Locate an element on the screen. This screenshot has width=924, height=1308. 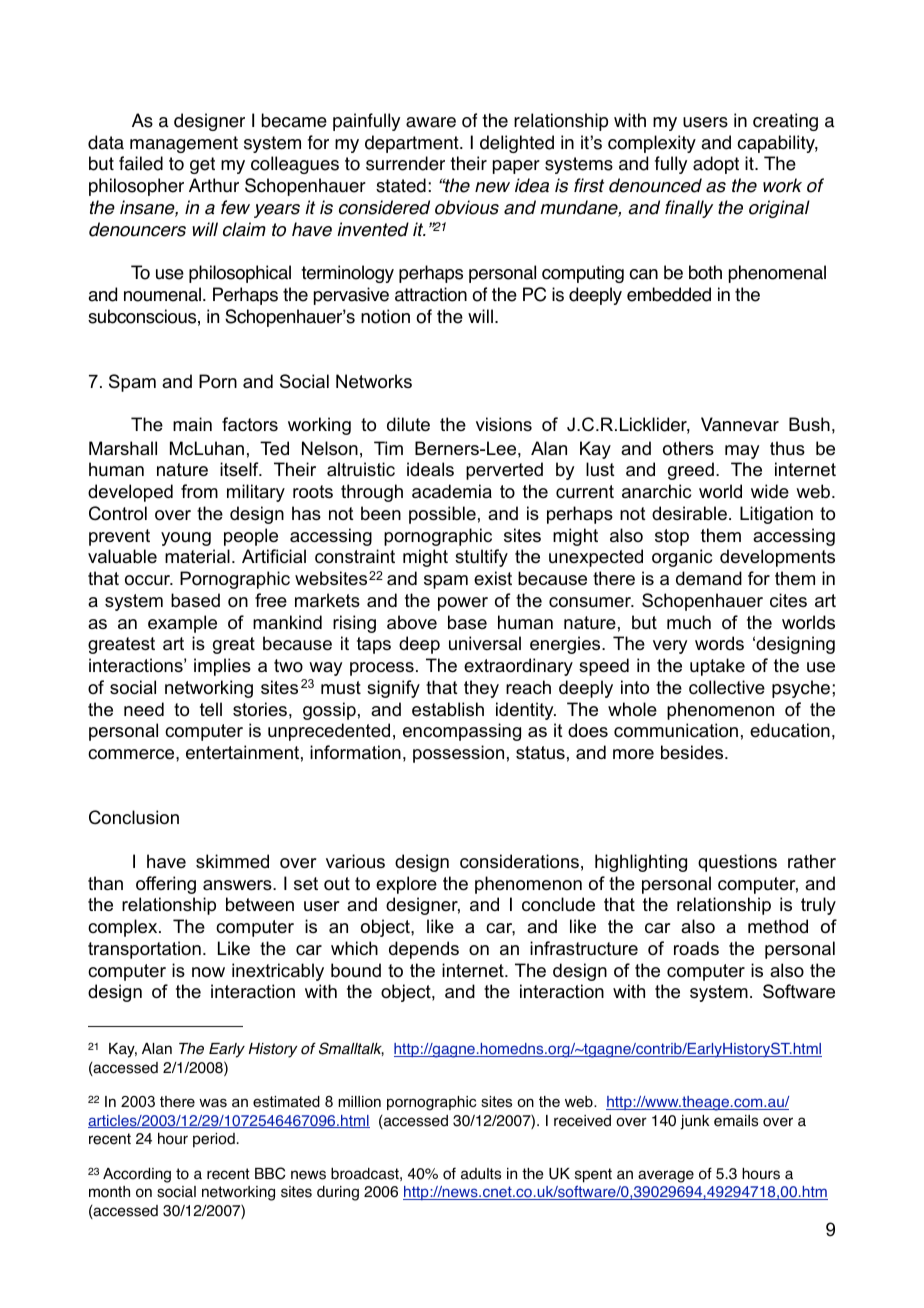
exist is located at coordinates (493, 578).
